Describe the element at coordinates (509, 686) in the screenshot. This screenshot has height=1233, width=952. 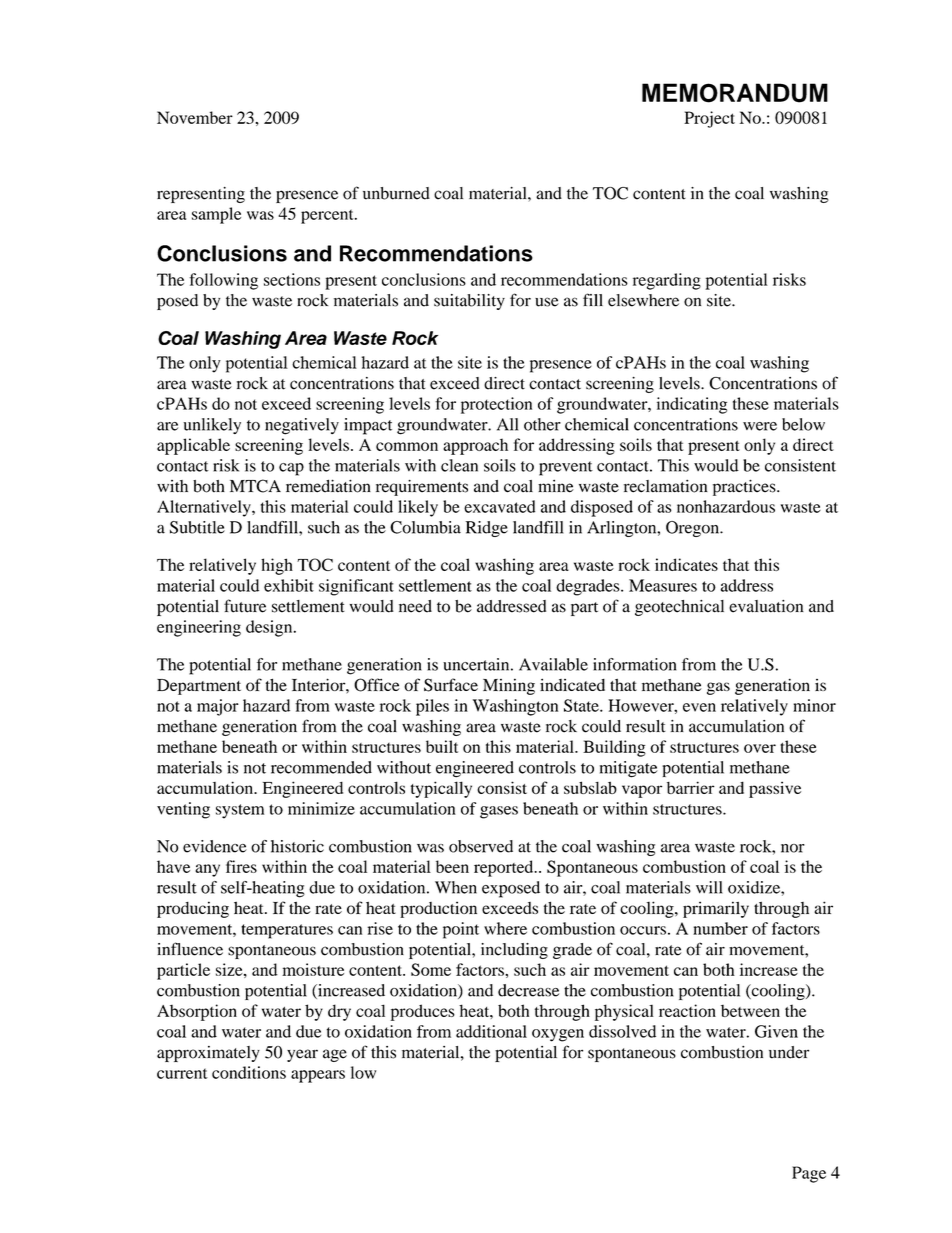
I see `Mining` at that location.
